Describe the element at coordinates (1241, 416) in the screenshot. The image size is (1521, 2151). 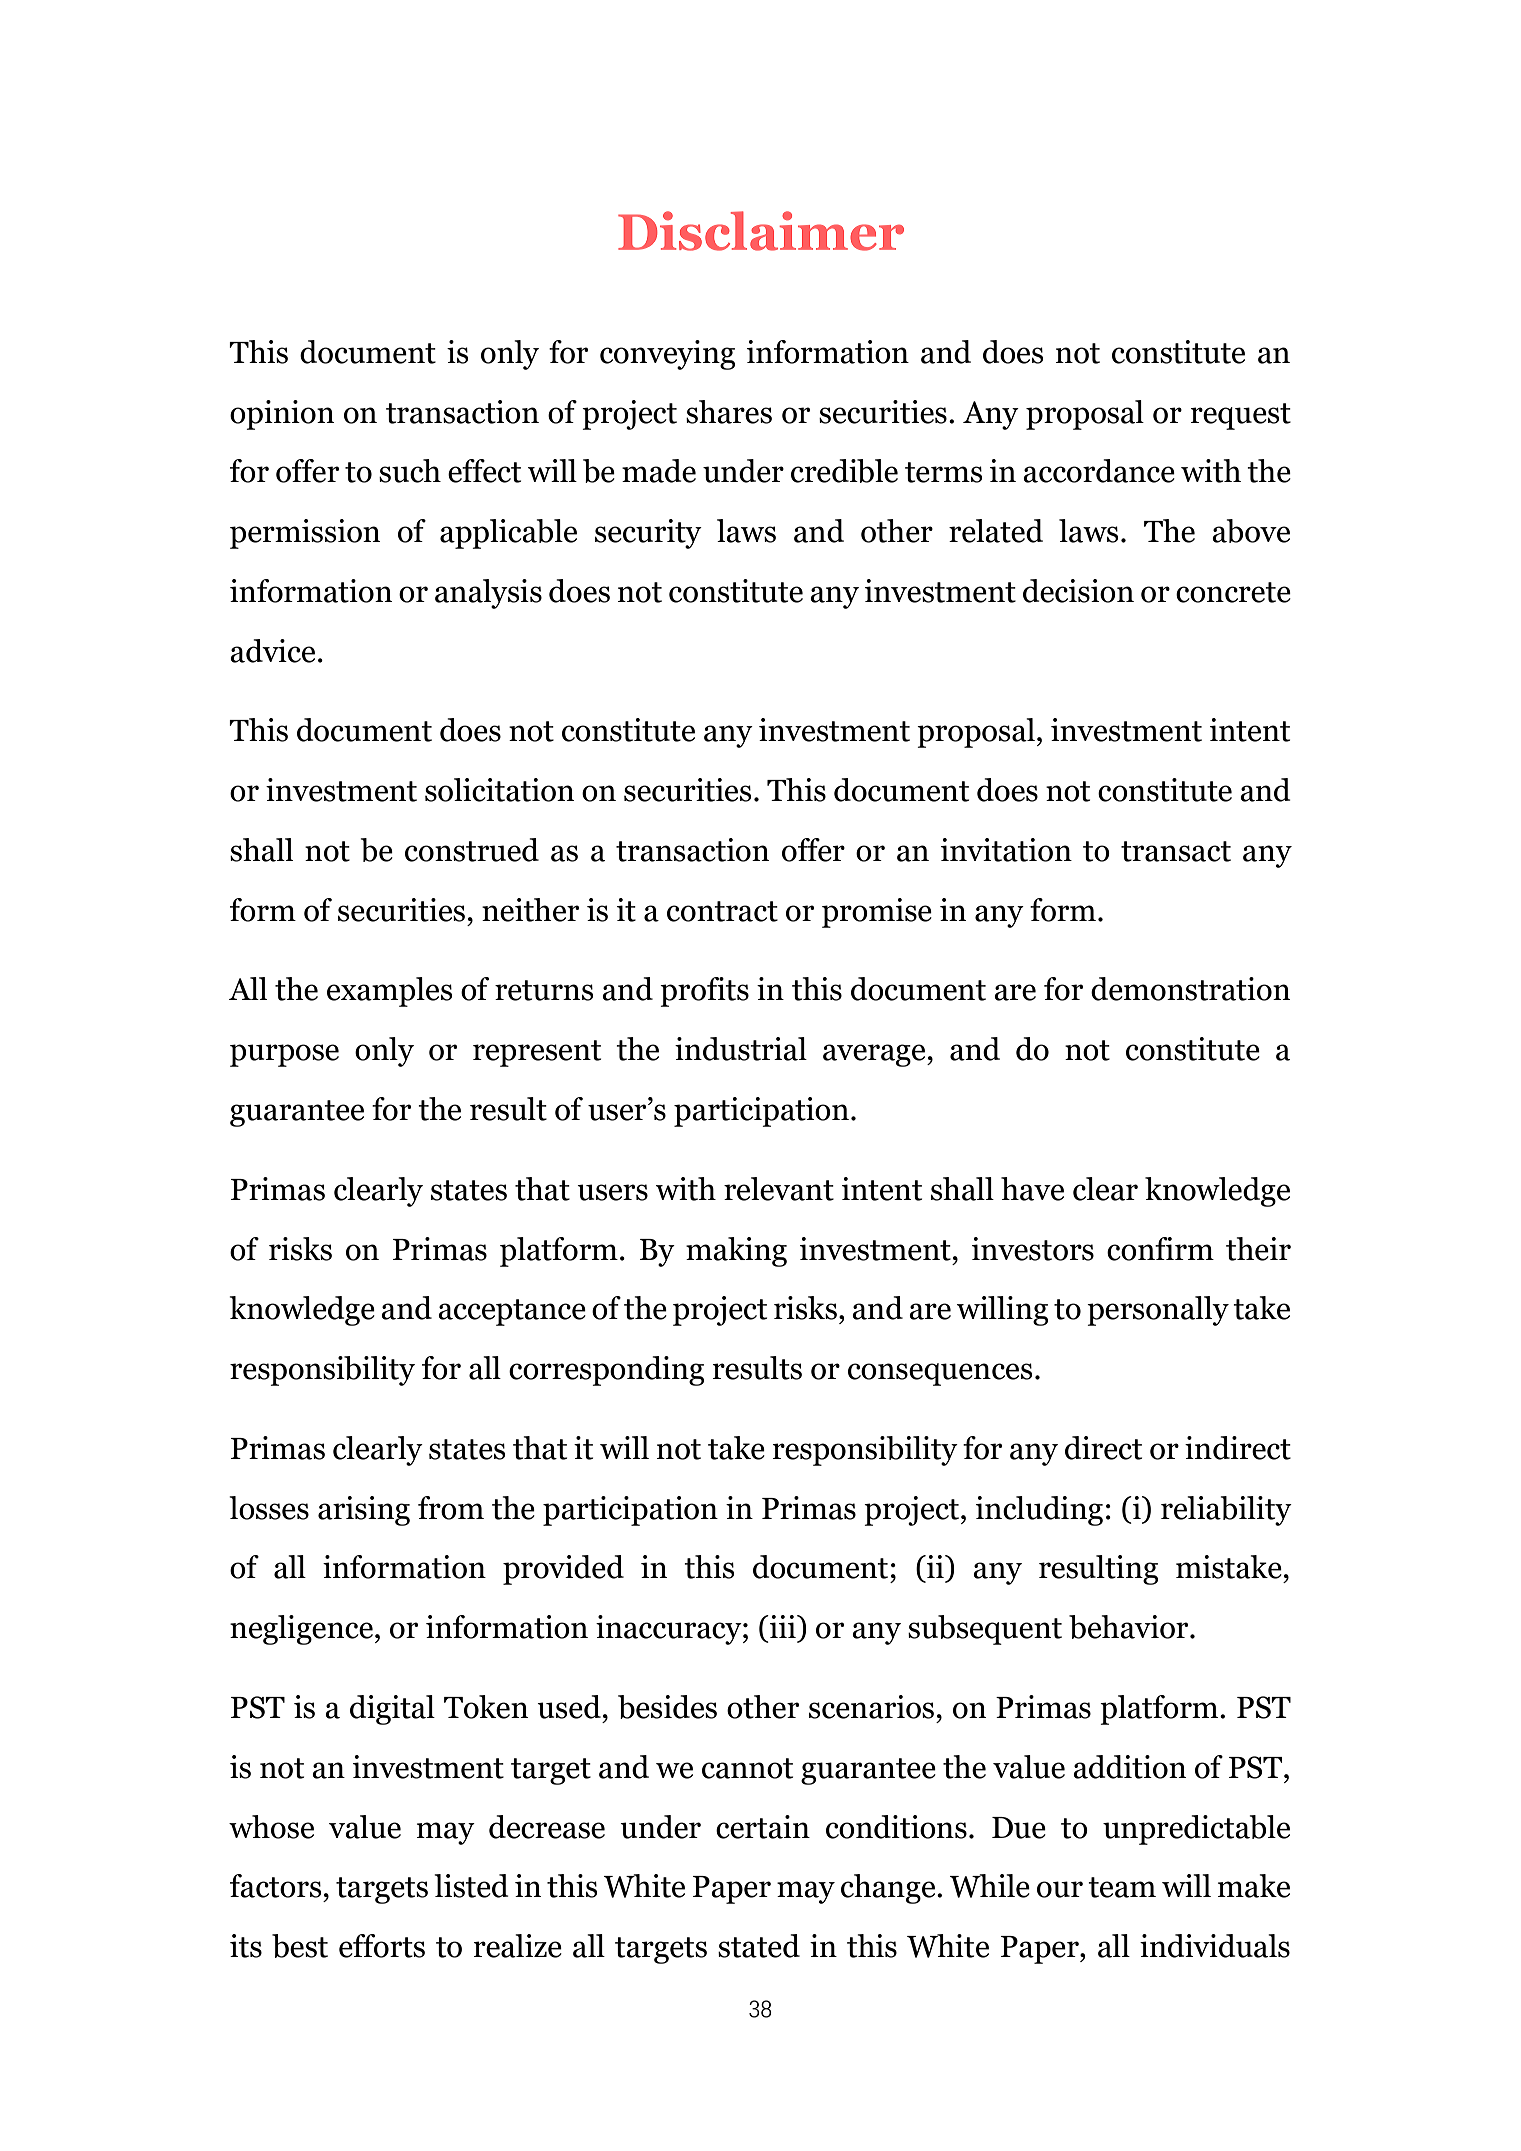
I see `request` at that location.
